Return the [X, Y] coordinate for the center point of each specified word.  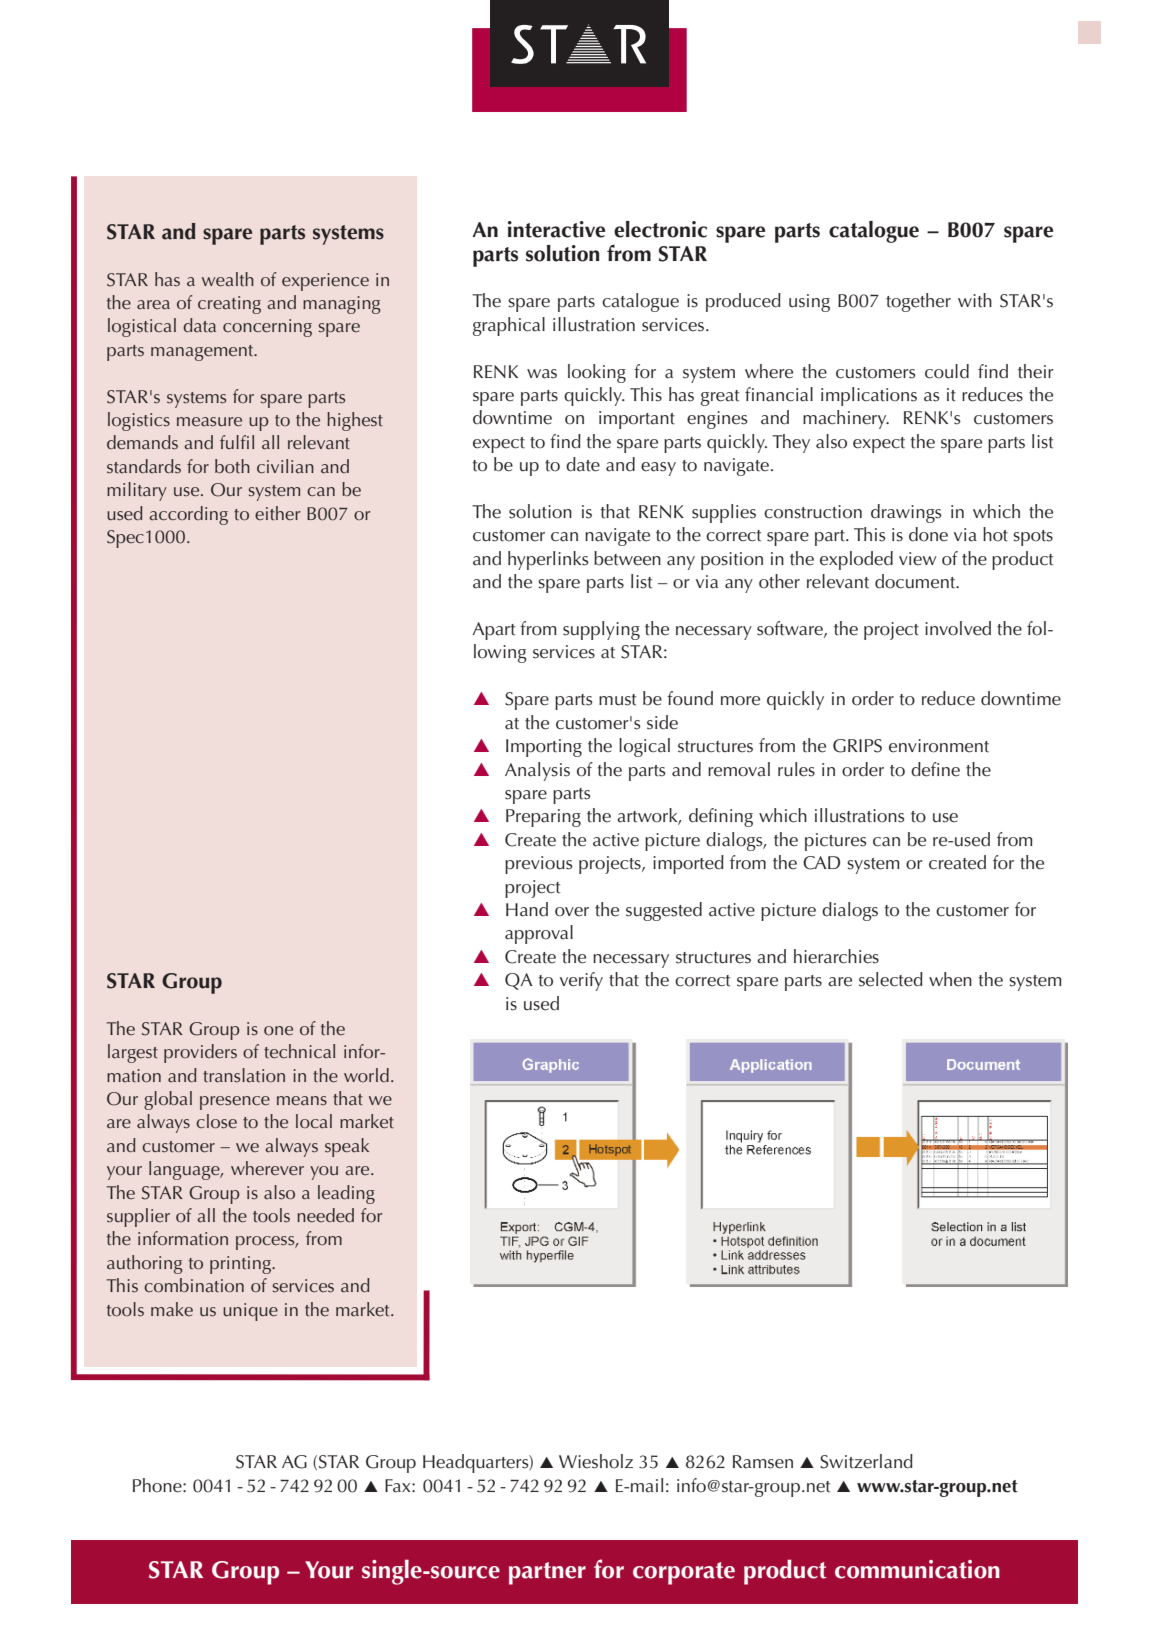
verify [581, 981]
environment [939, 746]
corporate [684, 1573]
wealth [228, 279]
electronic [660, 229]
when [950, 979]
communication [917, 1569]
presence [235, 1103]
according [188, 515]
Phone [158, 1485]
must [617, 700]
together [918, 302]
